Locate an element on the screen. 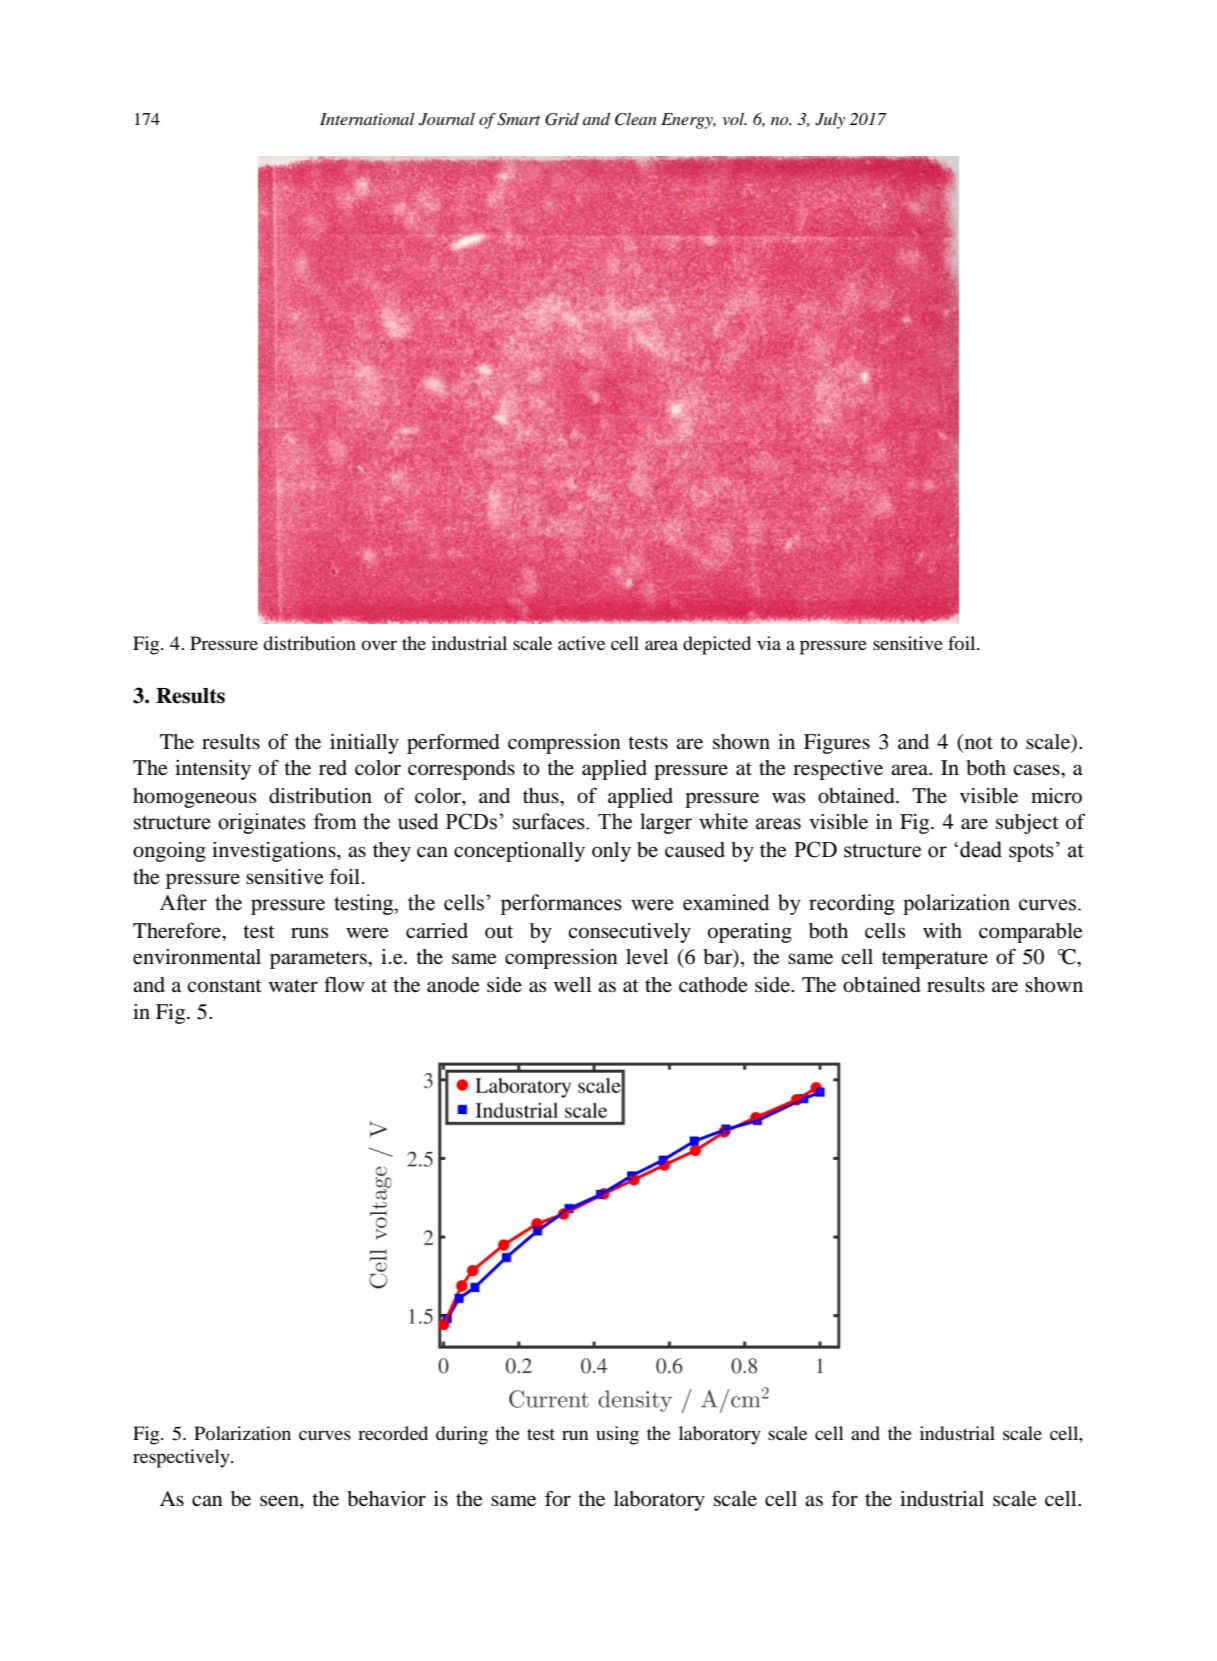 The width and height of the screenshot is (1217, 1661). well is located at coordinates (572, 984).
